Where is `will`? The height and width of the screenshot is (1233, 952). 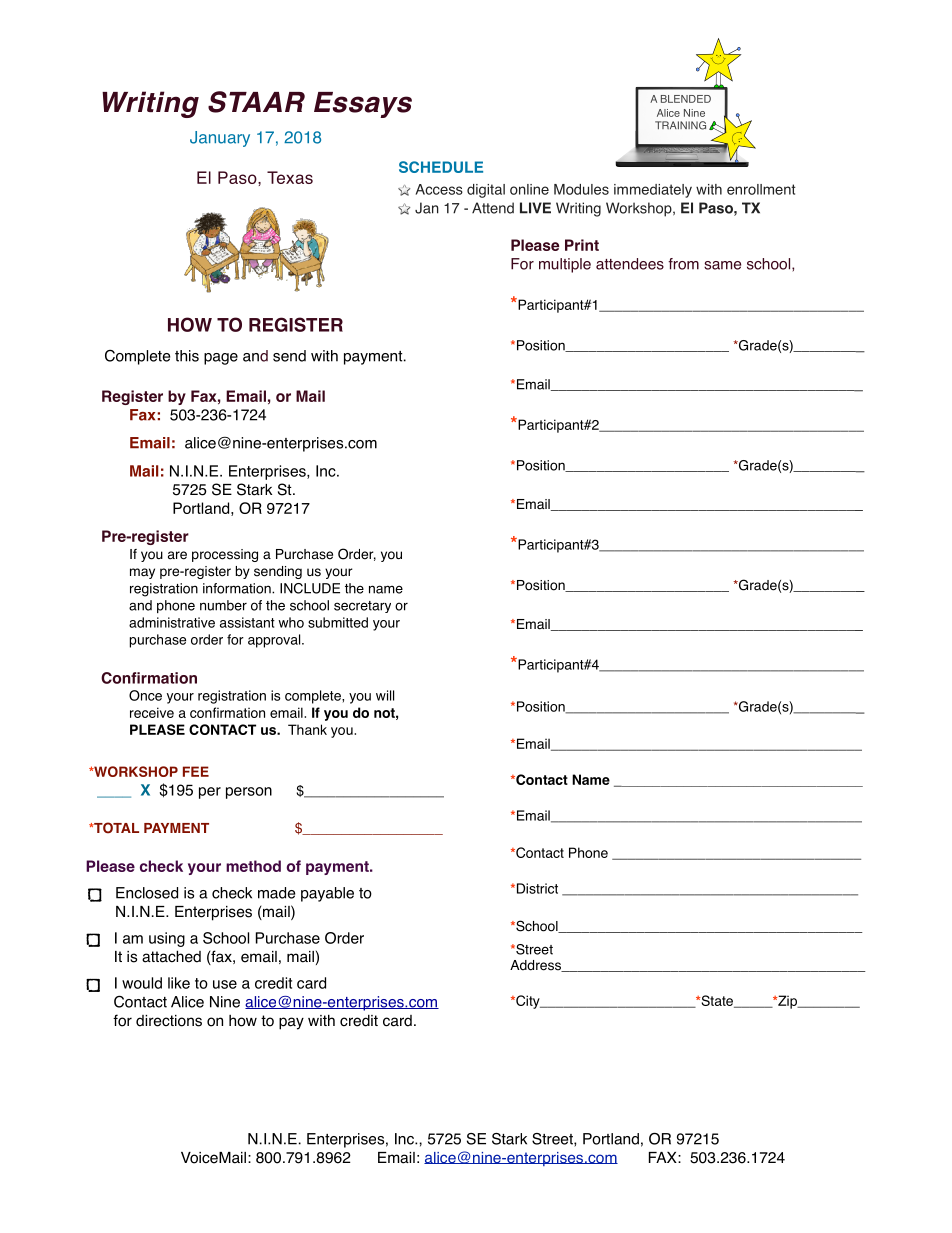 will is located at coordinates (385, 695).
